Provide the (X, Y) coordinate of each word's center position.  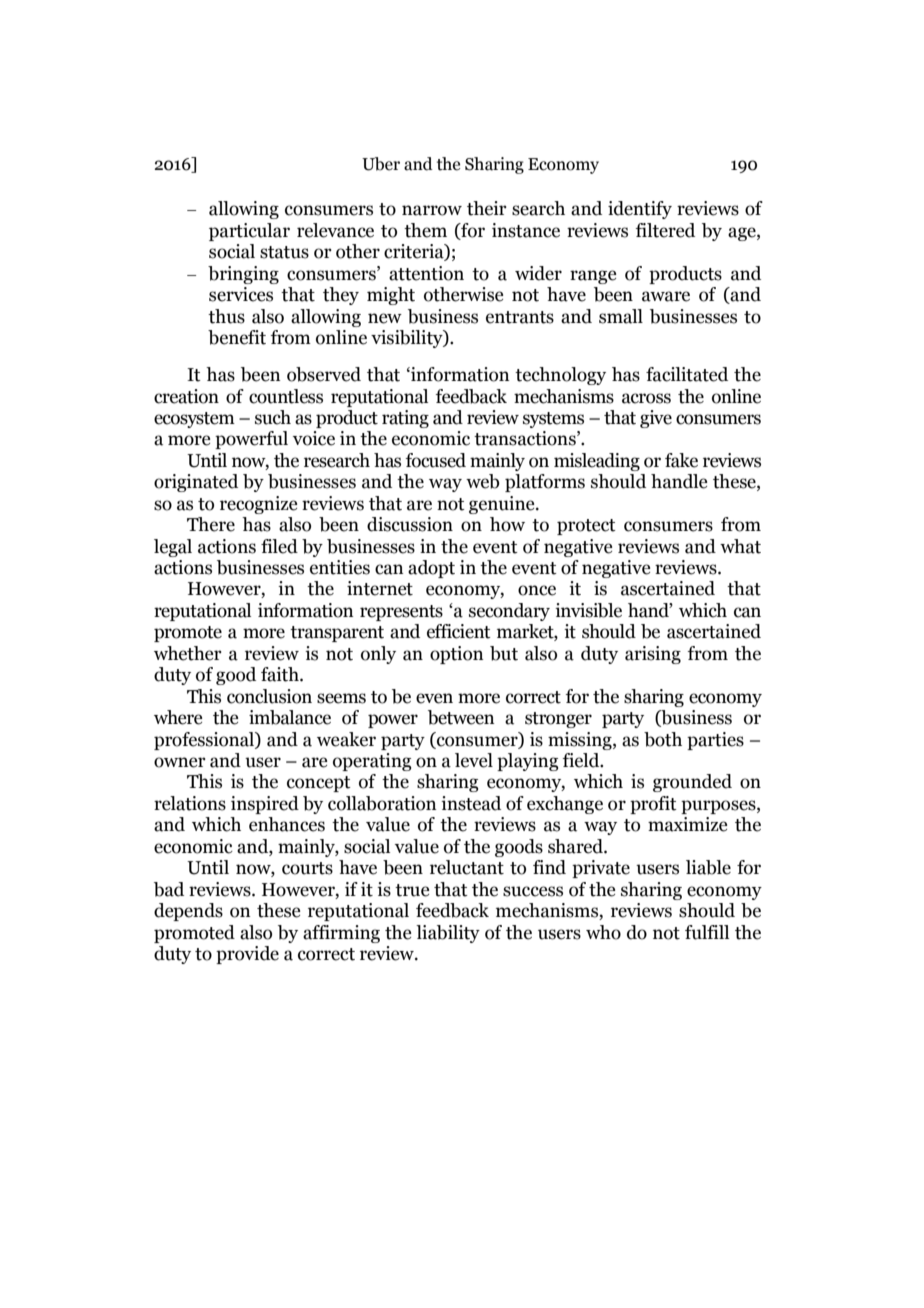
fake (681, 460)
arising (653, 655)
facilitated (687, 374)
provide (247, 955)
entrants (520, 317)
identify (640, 210)
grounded (692, 783)
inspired (265, 805)
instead (471, 803)
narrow (432, 210)
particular (249, 232)
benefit (237, 337)
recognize (258, 505)
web (483, 481)
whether (188, 653)
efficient (459, 631)
